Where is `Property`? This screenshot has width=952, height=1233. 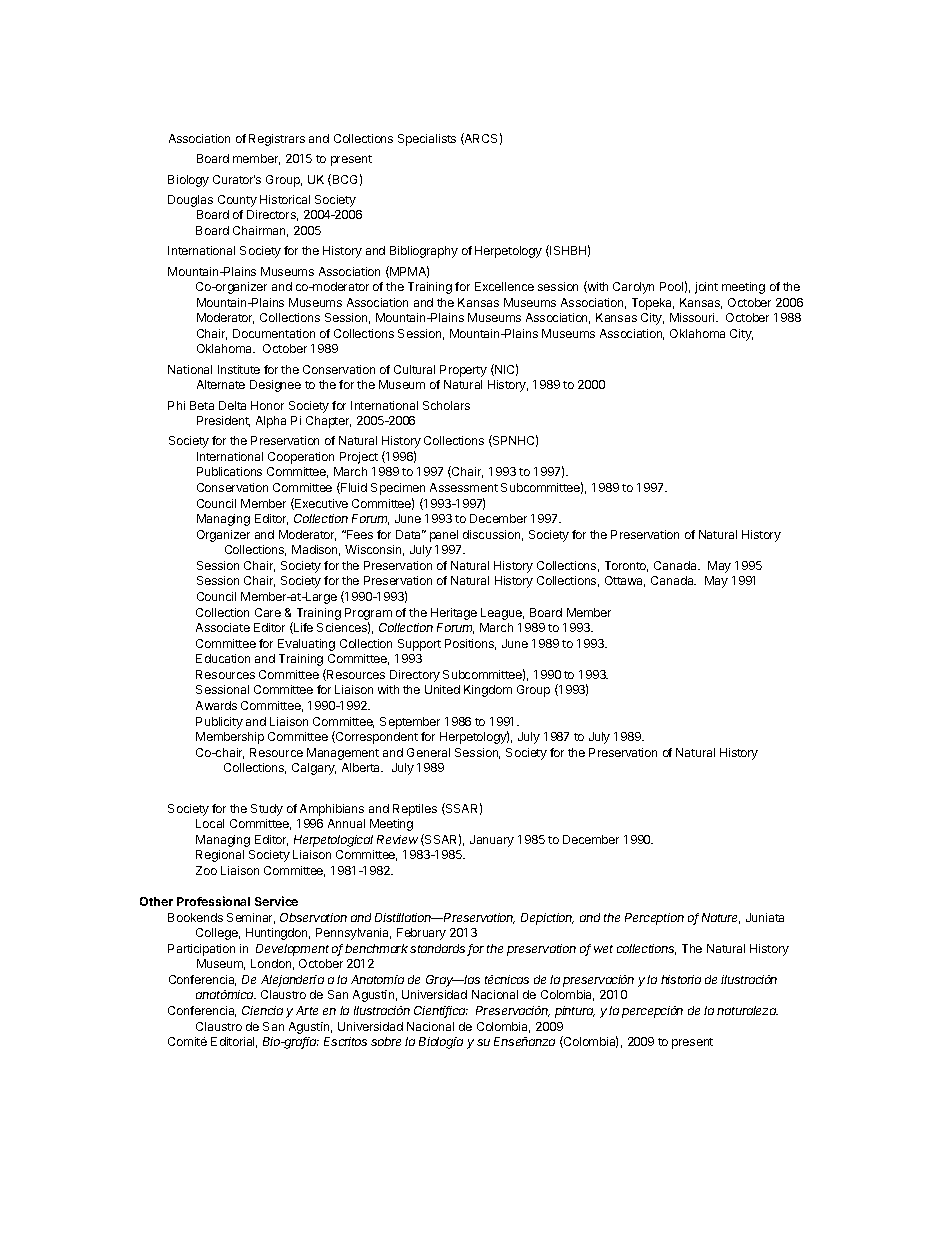 Property is located at coordinates (463, 371).
